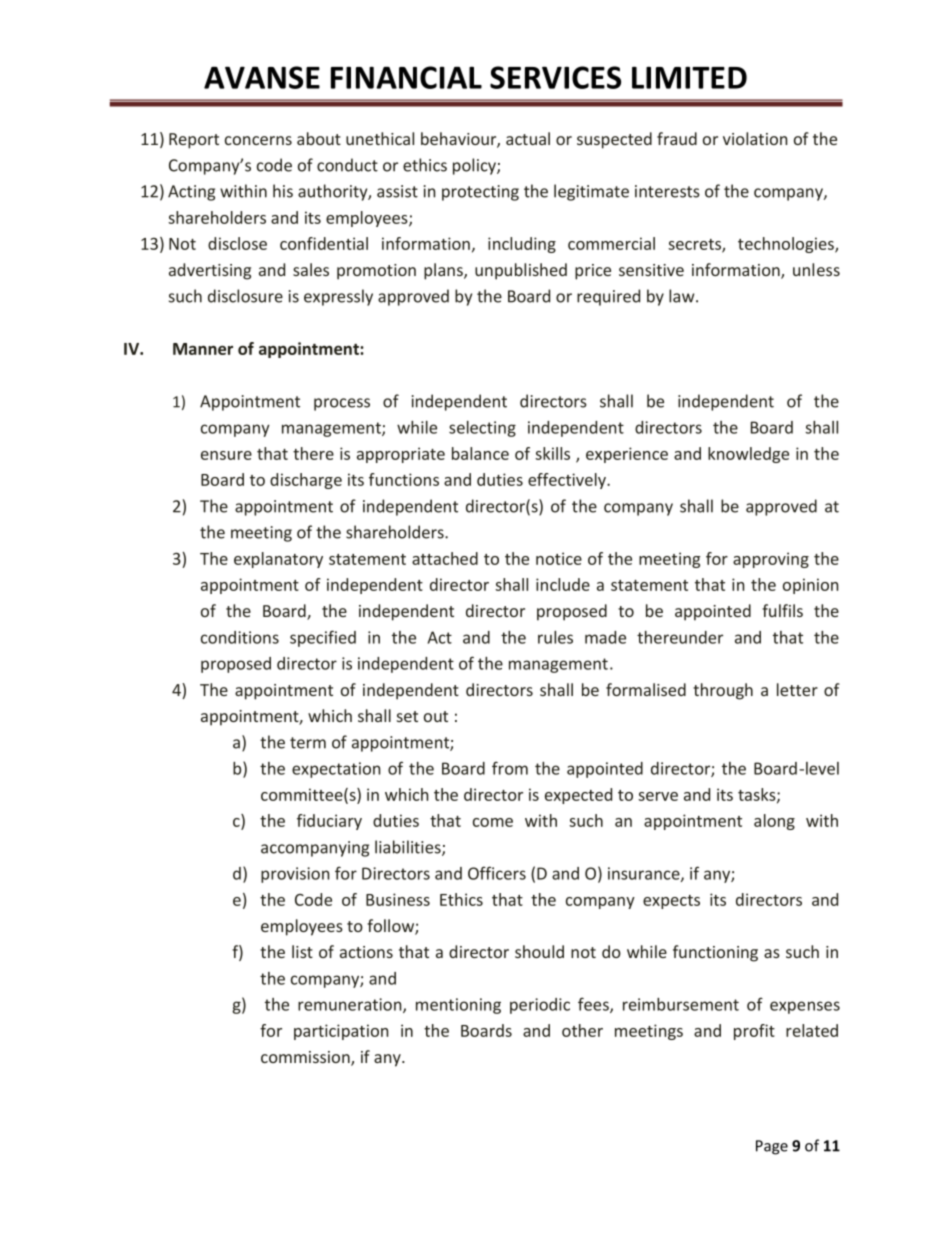 Image resolution: width=952 pixels, height=1233 pixels. I want to click on conditions, so click(240, 637).
